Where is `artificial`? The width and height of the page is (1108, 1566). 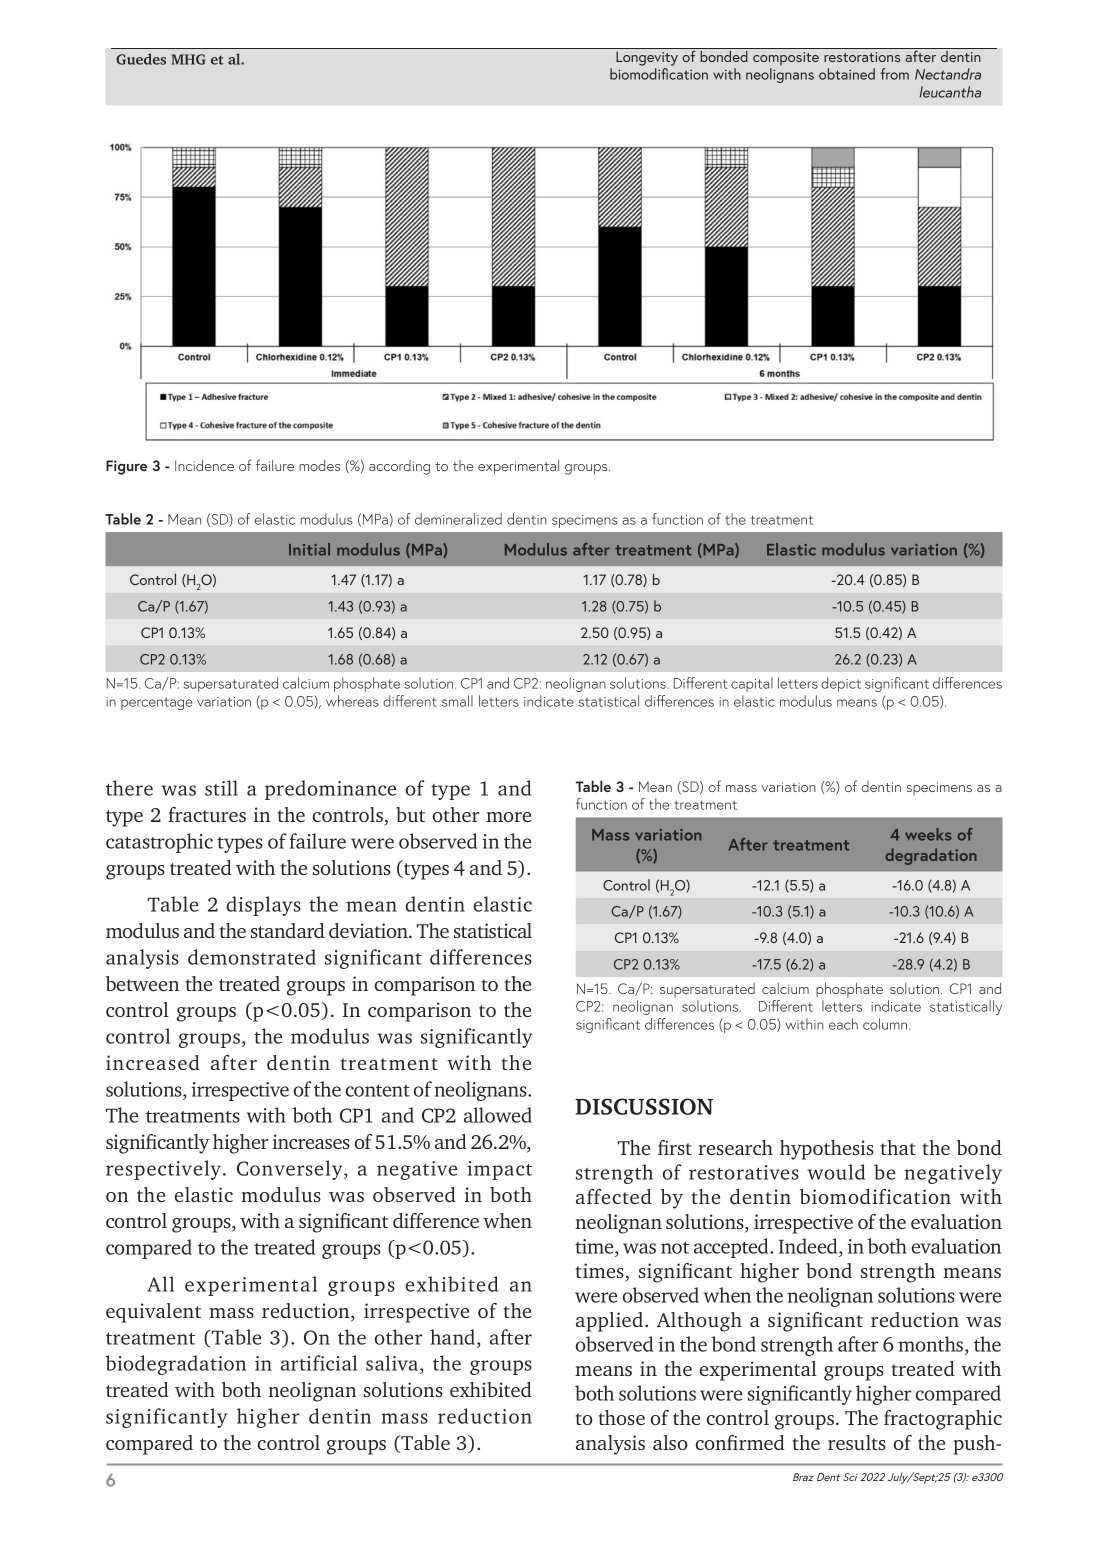
artificial is located at coordinates (319, 1363).
